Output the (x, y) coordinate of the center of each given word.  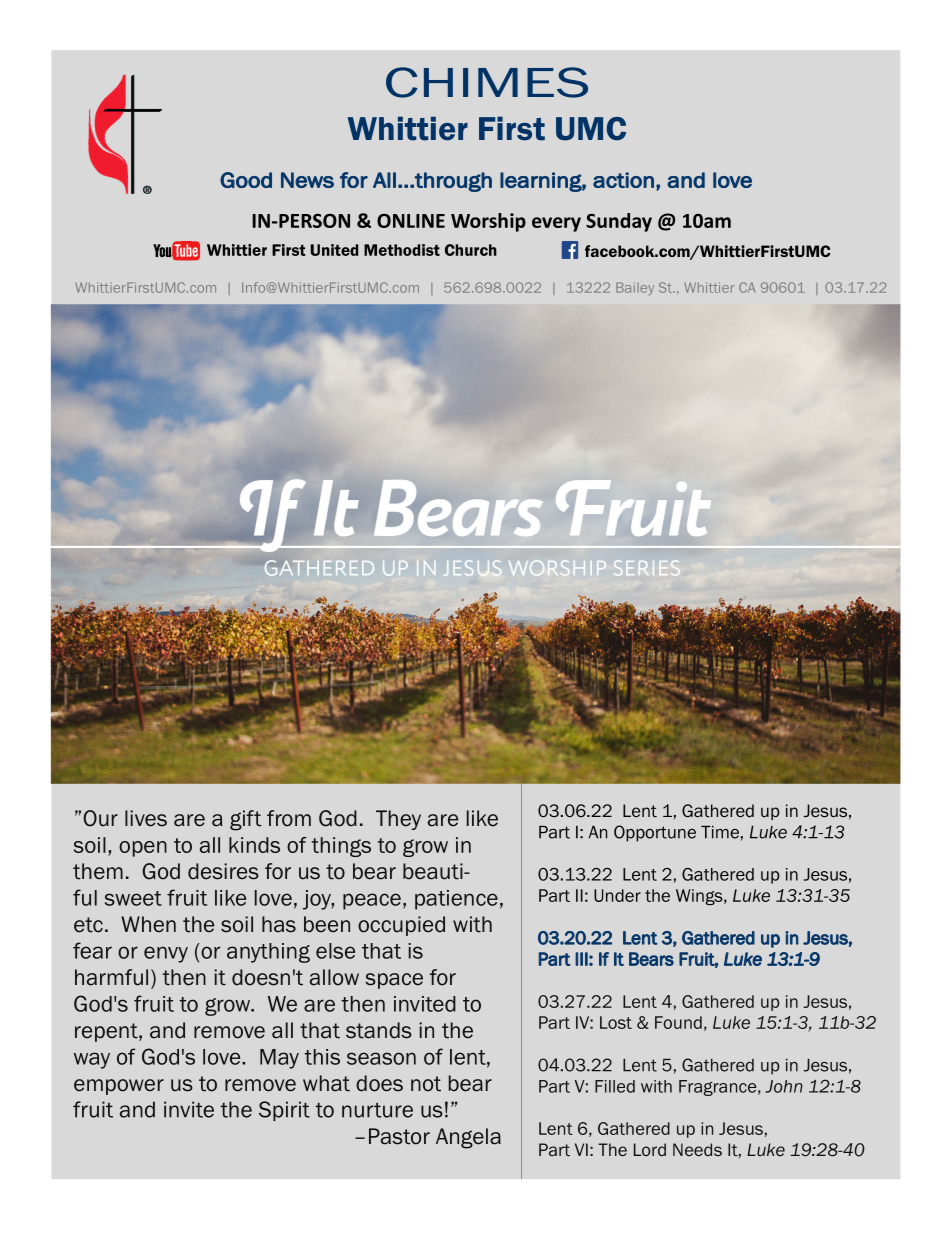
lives (146, 818)
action (623, 180)
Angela (468, 1138)
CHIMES (487, 82)
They (398, 820)
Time (720, 832)
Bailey (635, 288)
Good (246, 180)
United (334, 250)
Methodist (402, 250)
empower (119, 1087)
